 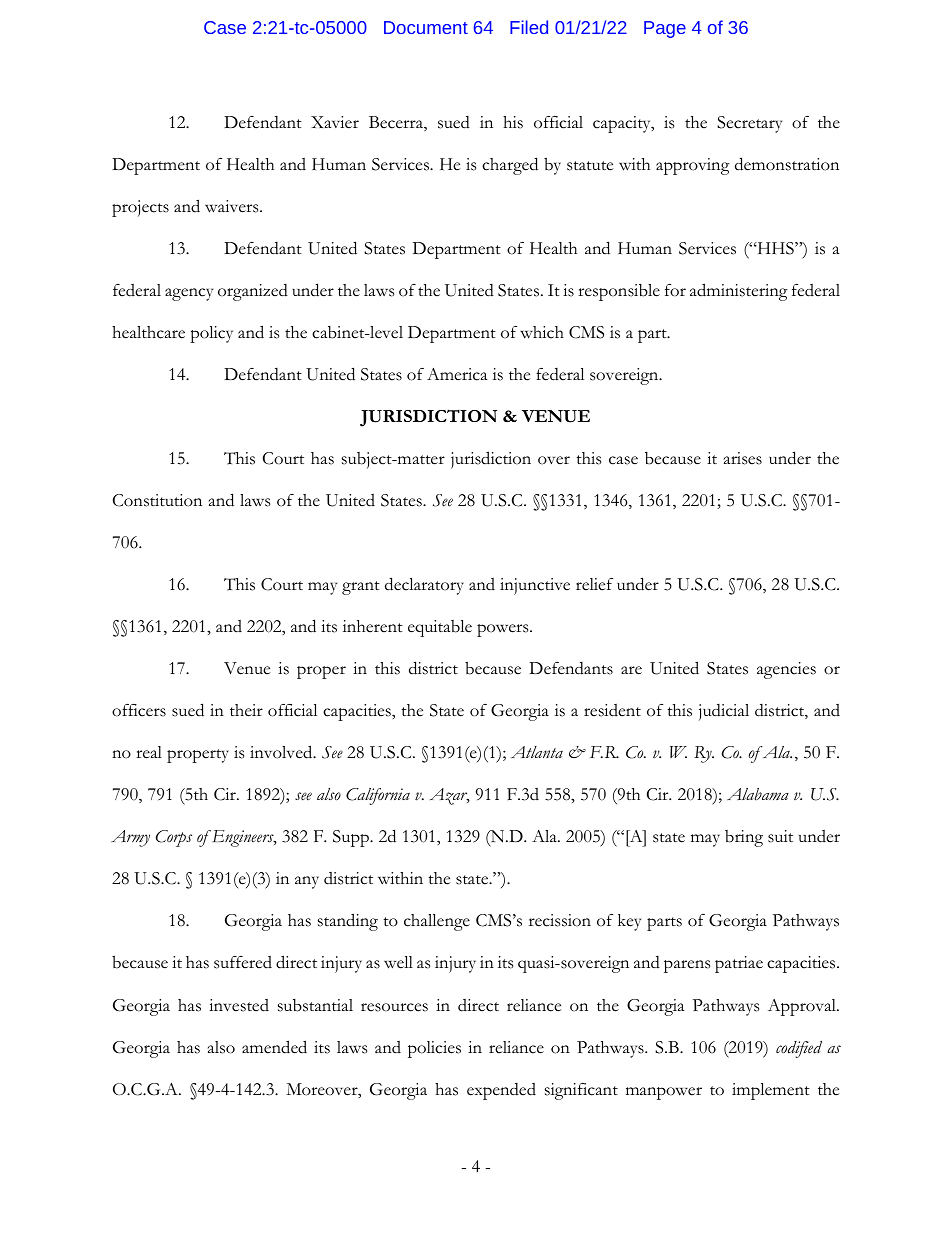 I want to click on Xavier, so click(x=335, y=122).
